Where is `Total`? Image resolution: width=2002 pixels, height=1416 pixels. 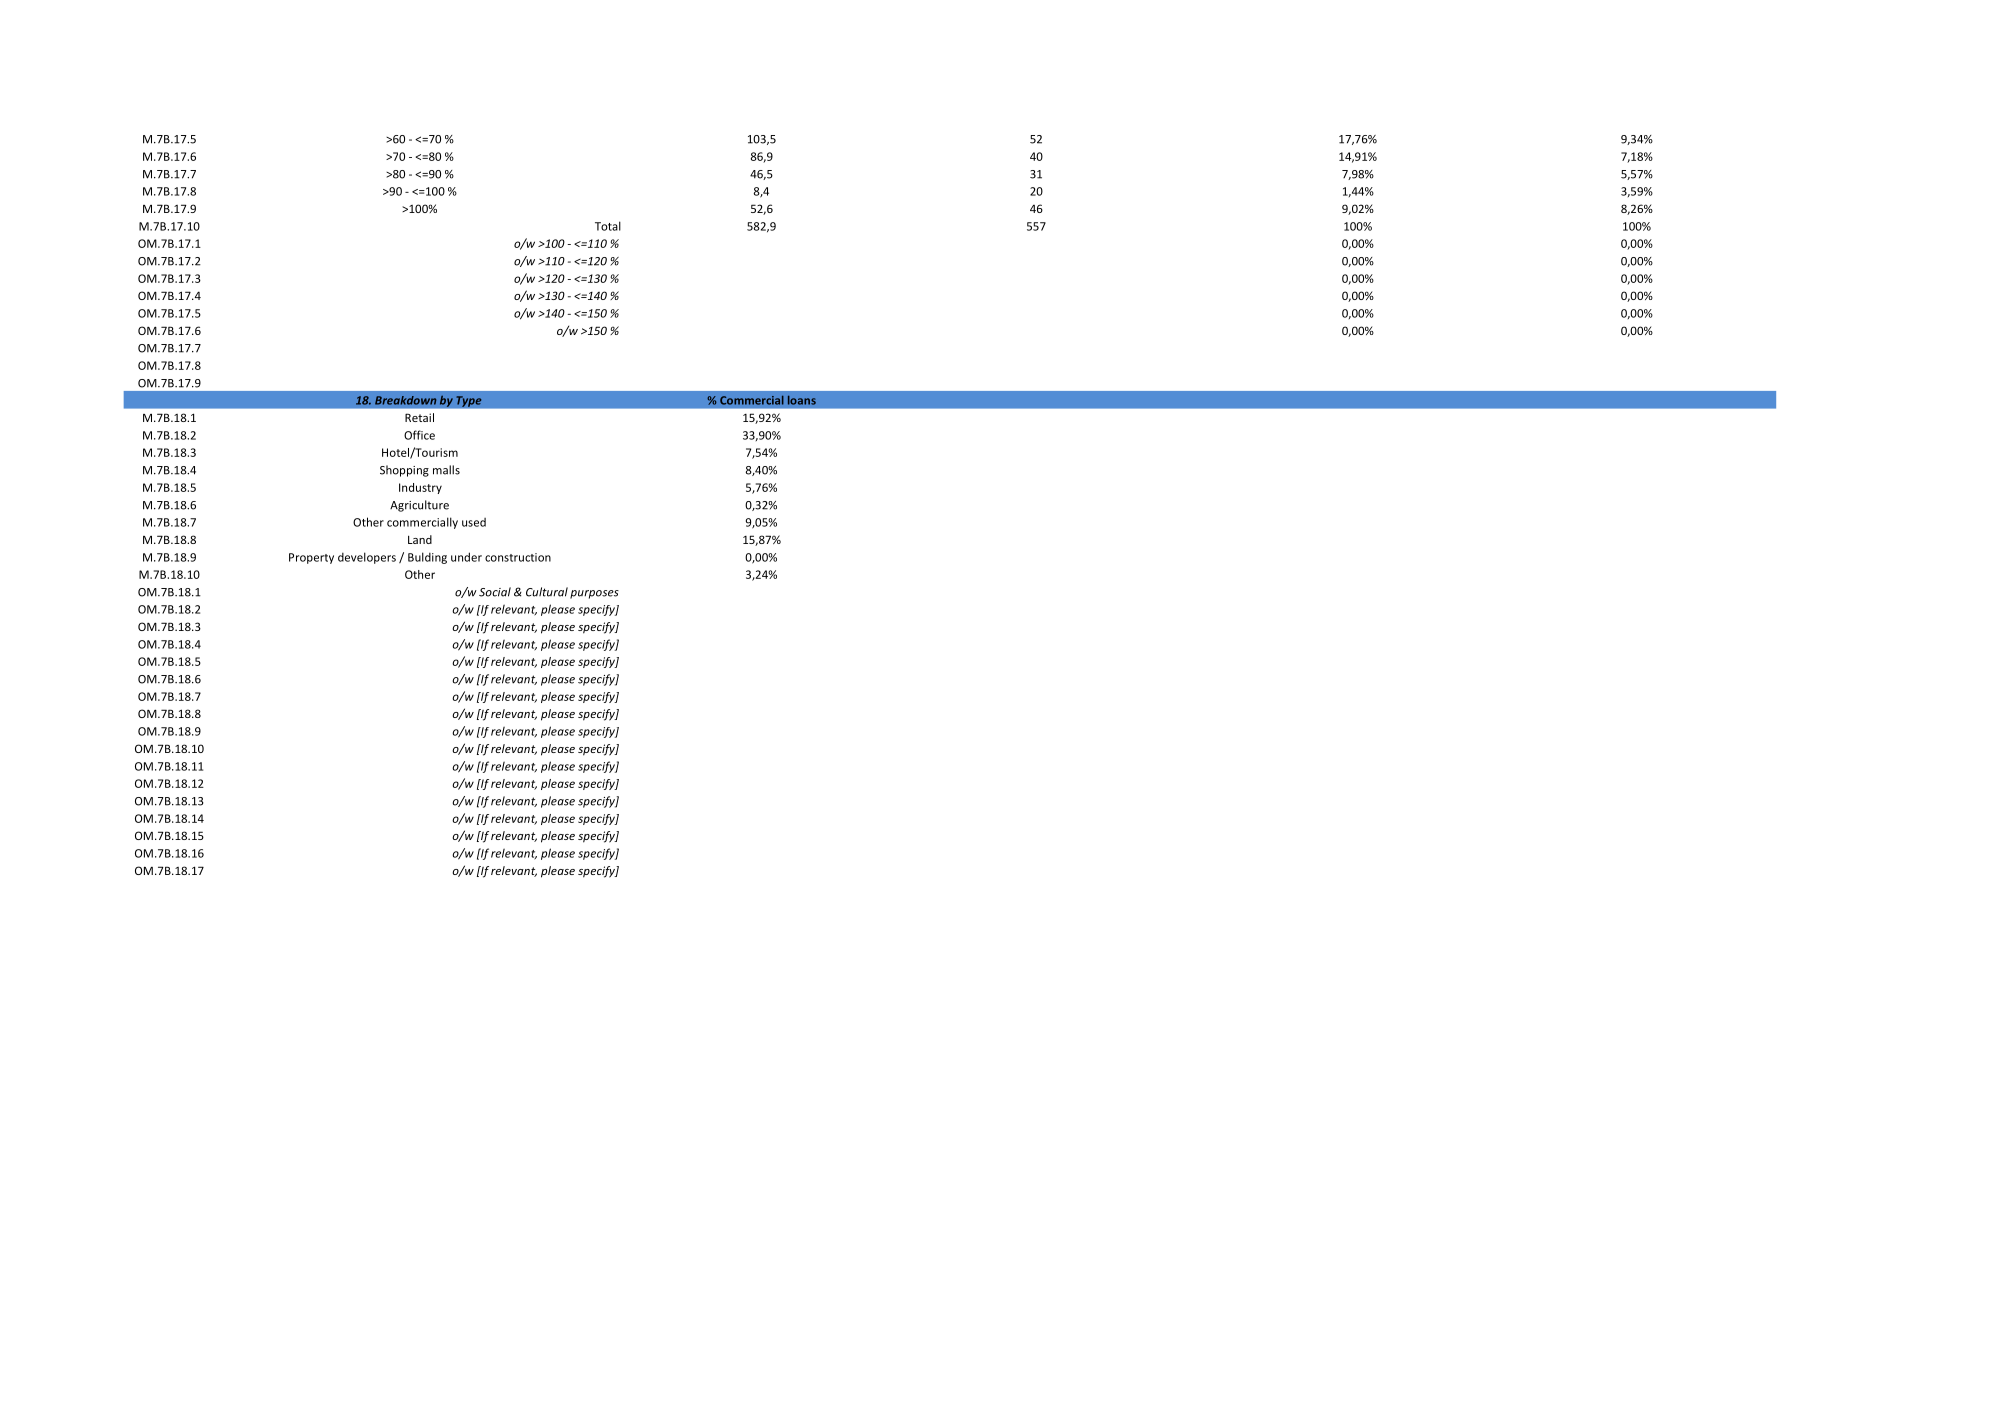
Total is located at coordinates (608, 226).
